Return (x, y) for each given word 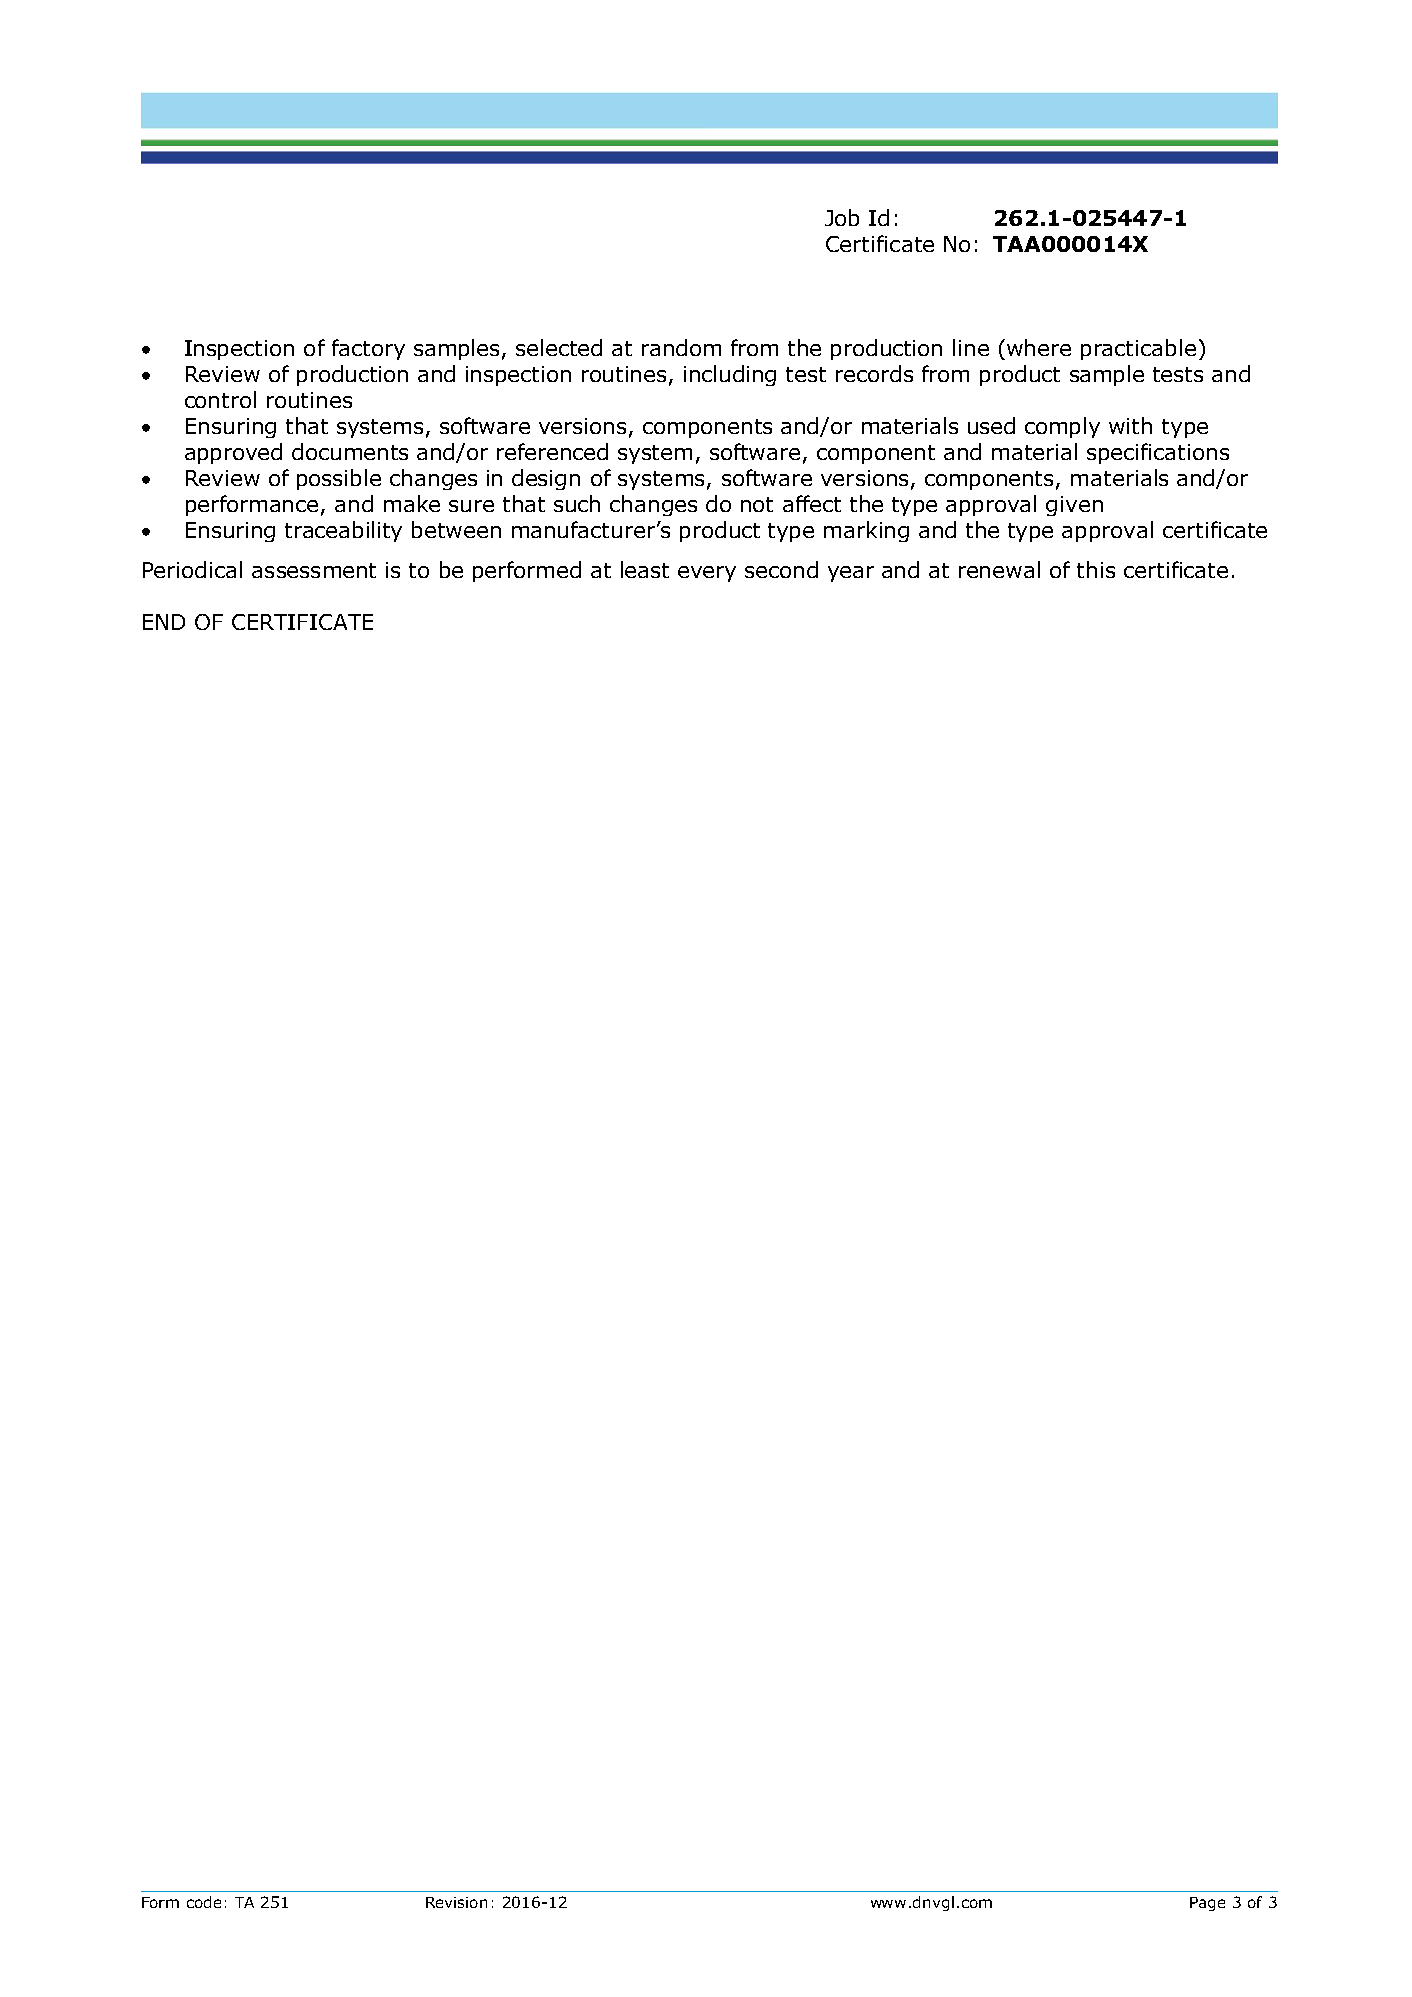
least (645, 569)
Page (1207, 1904)
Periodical (192, 569)
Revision (456, 1902)
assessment (314, 570)
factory (368, 349)
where (1039, 347)
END (164, 622)
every (707, 574)
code (204, 1902)
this (1096, 569)
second (781, 569)
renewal (999, 569)
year (851, 574)
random (681, 347)
